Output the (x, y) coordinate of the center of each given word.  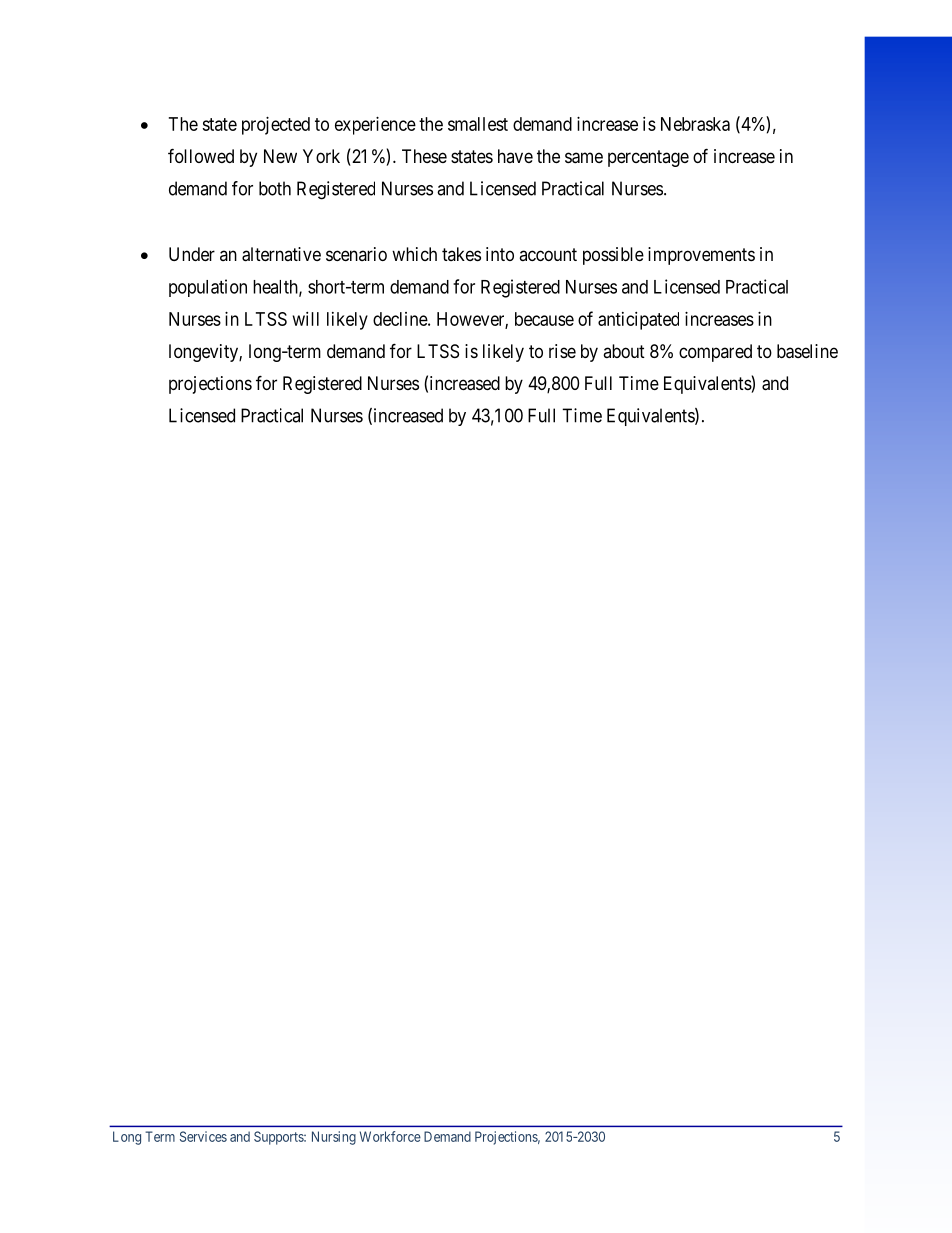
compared (715, 353)
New (280, 156)
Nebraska (695, 124)
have (515, 156)
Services (203, 1136)
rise (562, 351)
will (306, 319)
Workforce (390, 1136)
